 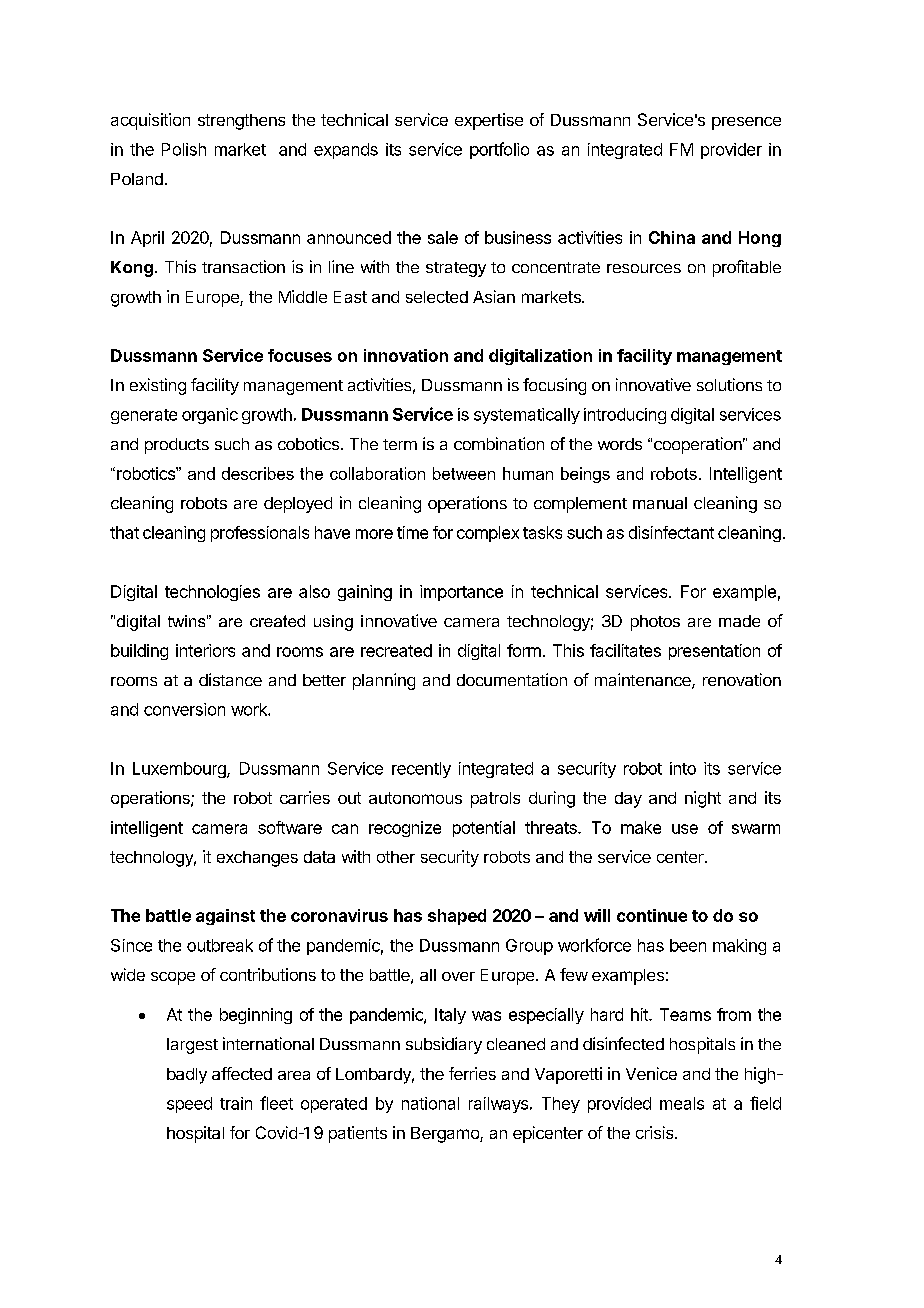 I want to click on Luxembourg, so click(x=180, y=770).
